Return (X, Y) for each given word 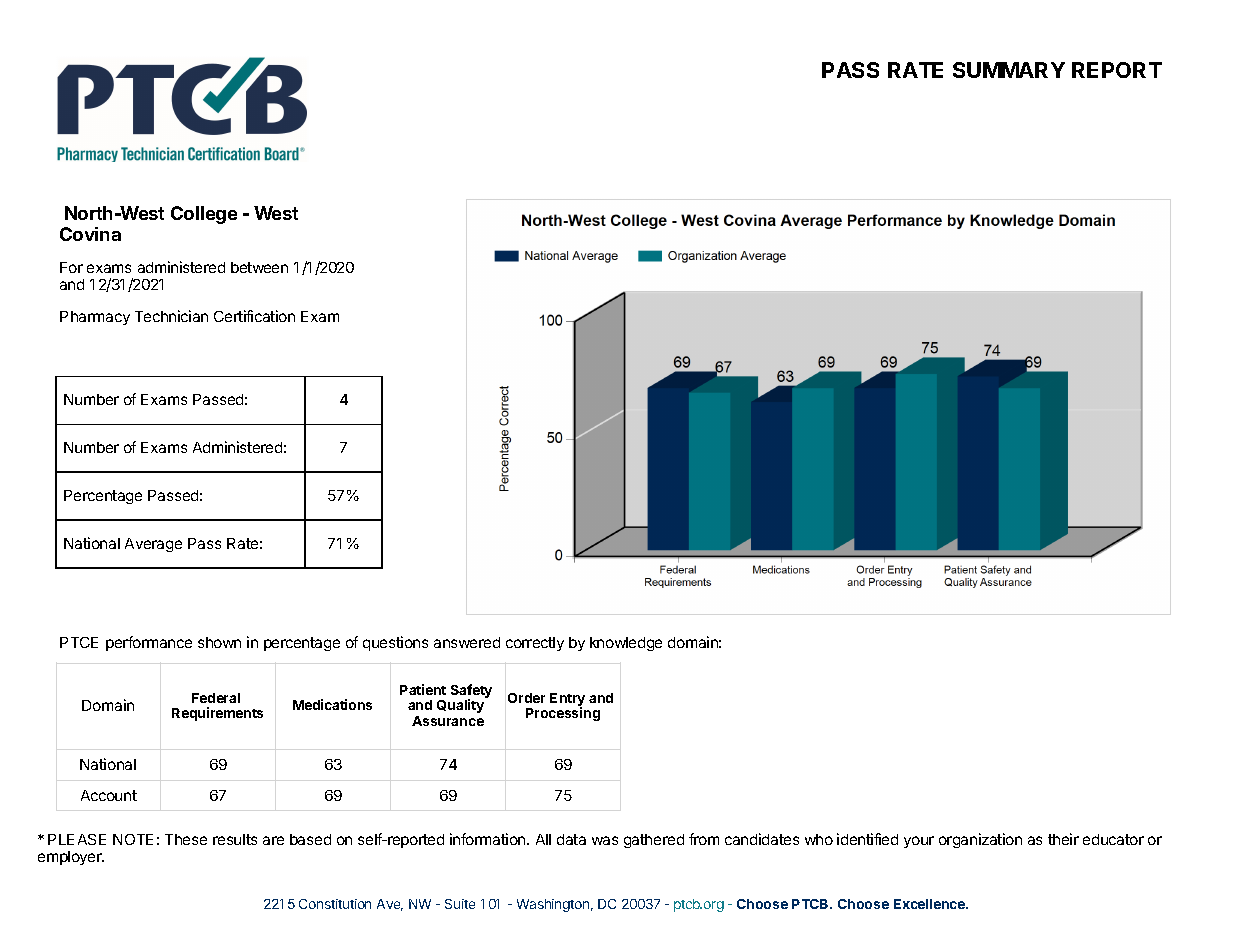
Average (153, 545)
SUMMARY (1009, 70)
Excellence (931, 904)
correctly (535, 644)
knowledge (626, 644)
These (186, 839)
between (259, 267)
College (204, 215)
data (571, 839)
